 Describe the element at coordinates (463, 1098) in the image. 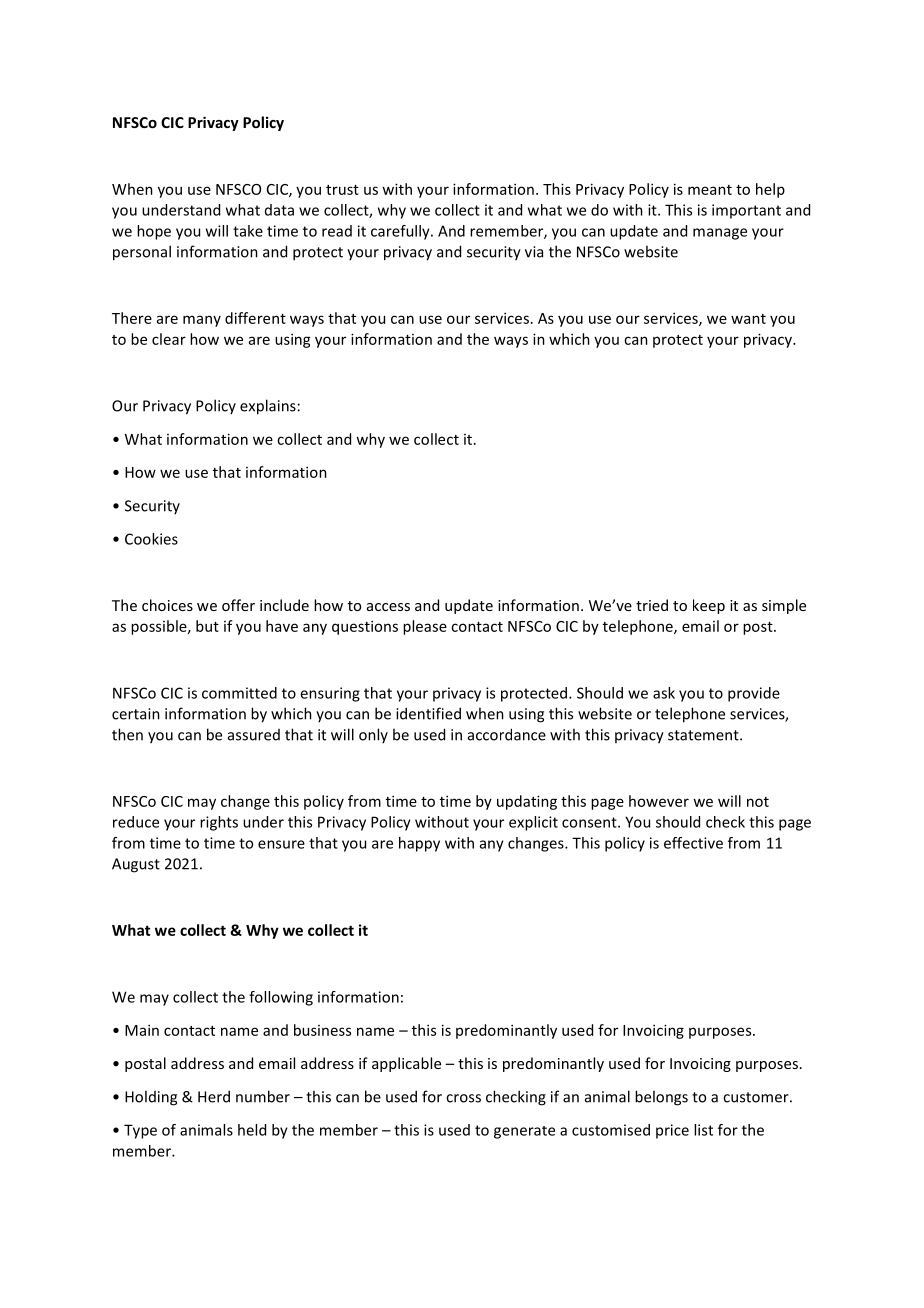

I see `cross` at that location.
